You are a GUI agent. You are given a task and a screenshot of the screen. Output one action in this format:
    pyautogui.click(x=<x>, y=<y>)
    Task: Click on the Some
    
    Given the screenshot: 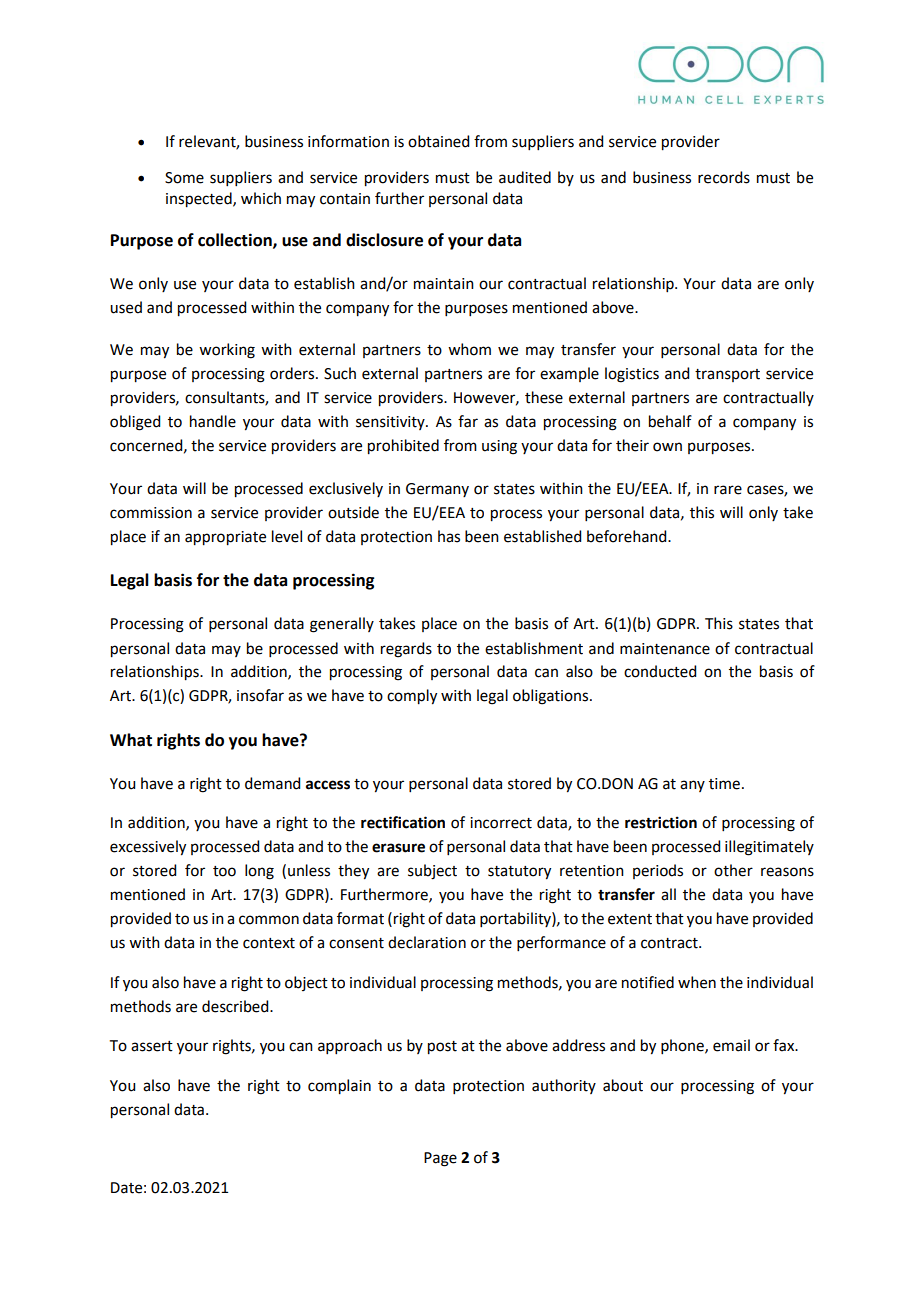 What is the action you would take?
    pyautogui.click(x=184, y=178)
